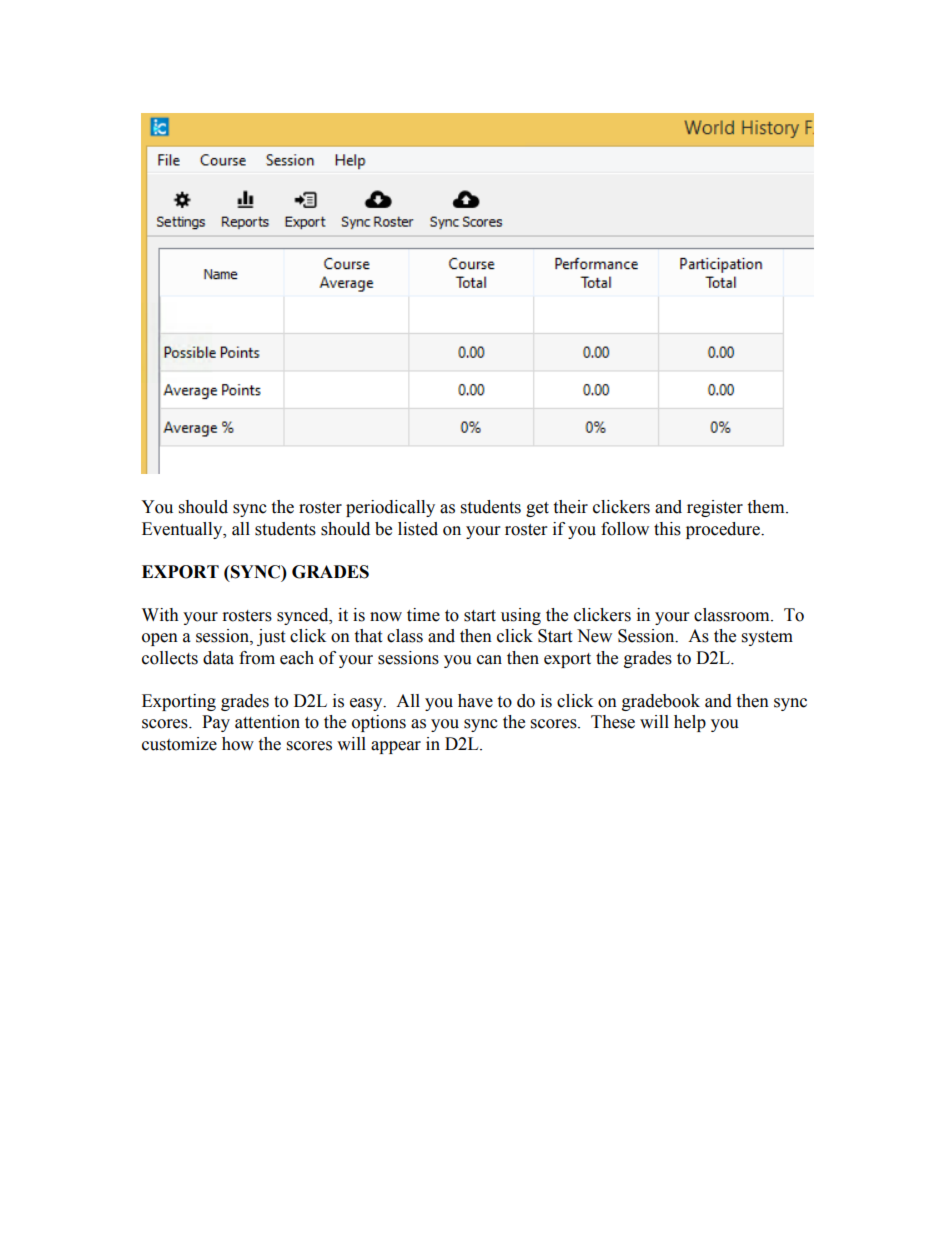 Image resolution: width=952 pixels, height=1233 pixels. I want to click on register, so click(715, 508).
